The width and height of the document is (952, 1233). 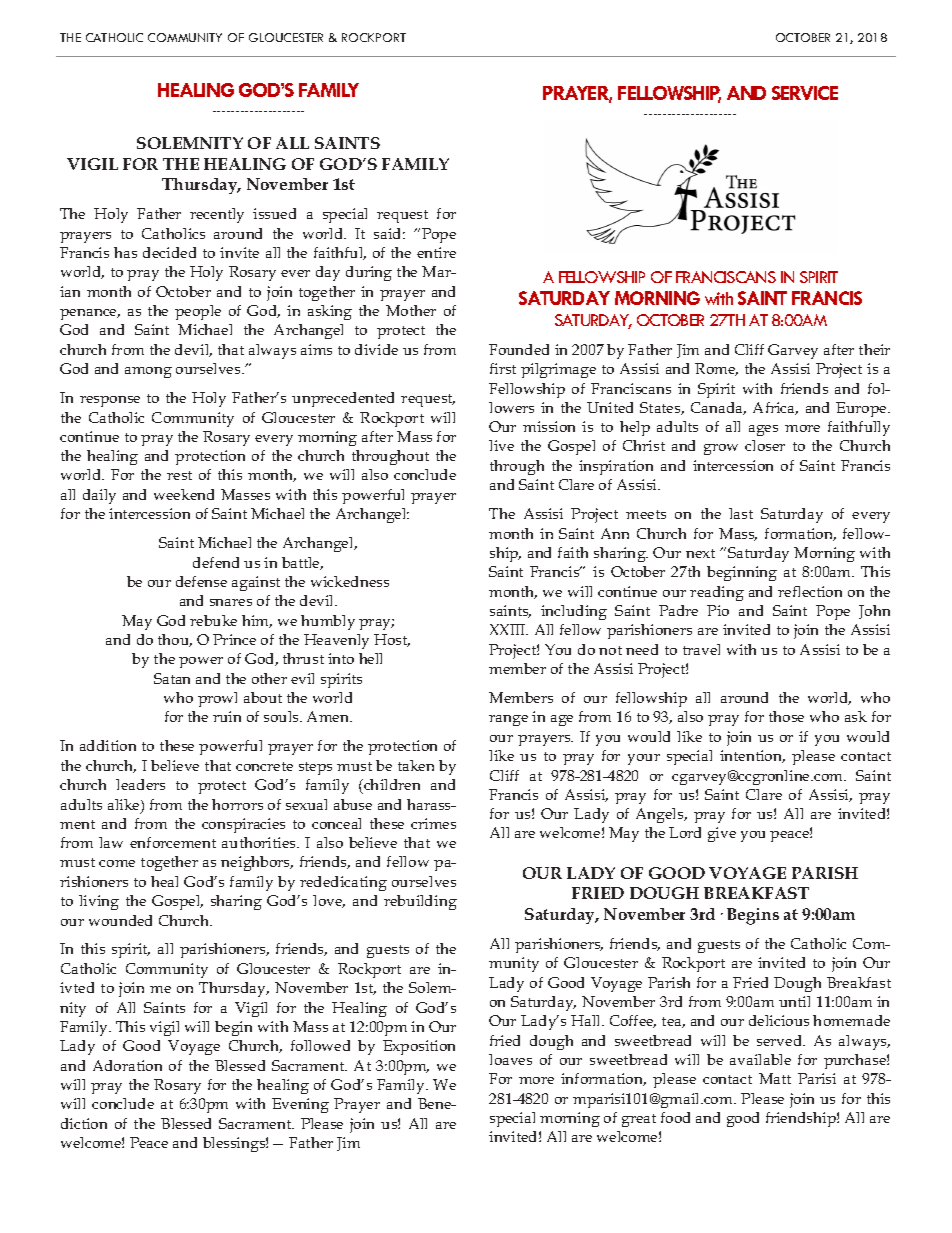 I want to click on people, so click(x=198, y=312).
